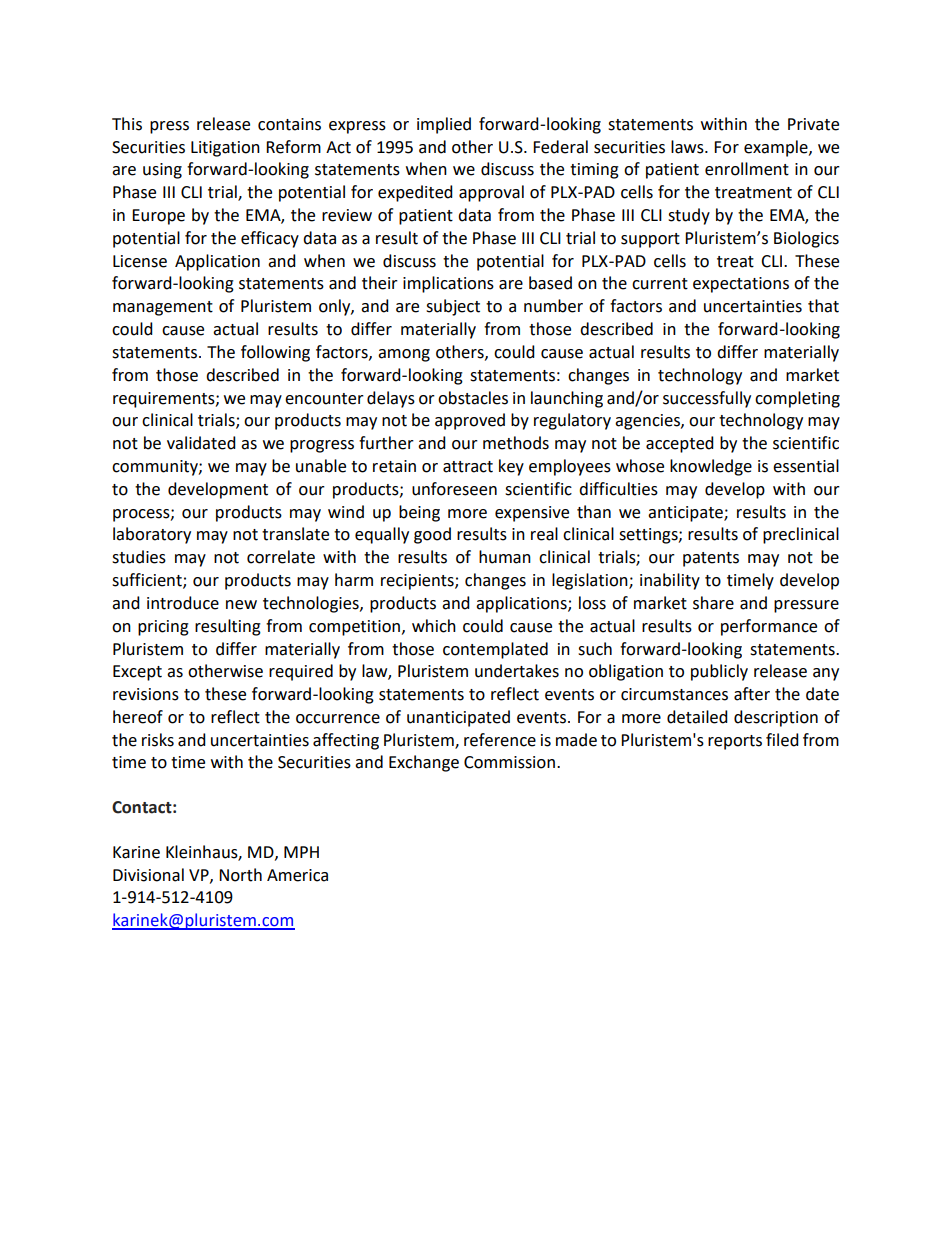  Describe the element at coordinates (225, 149) in the screenshot. I see `Litigation` at that location.
